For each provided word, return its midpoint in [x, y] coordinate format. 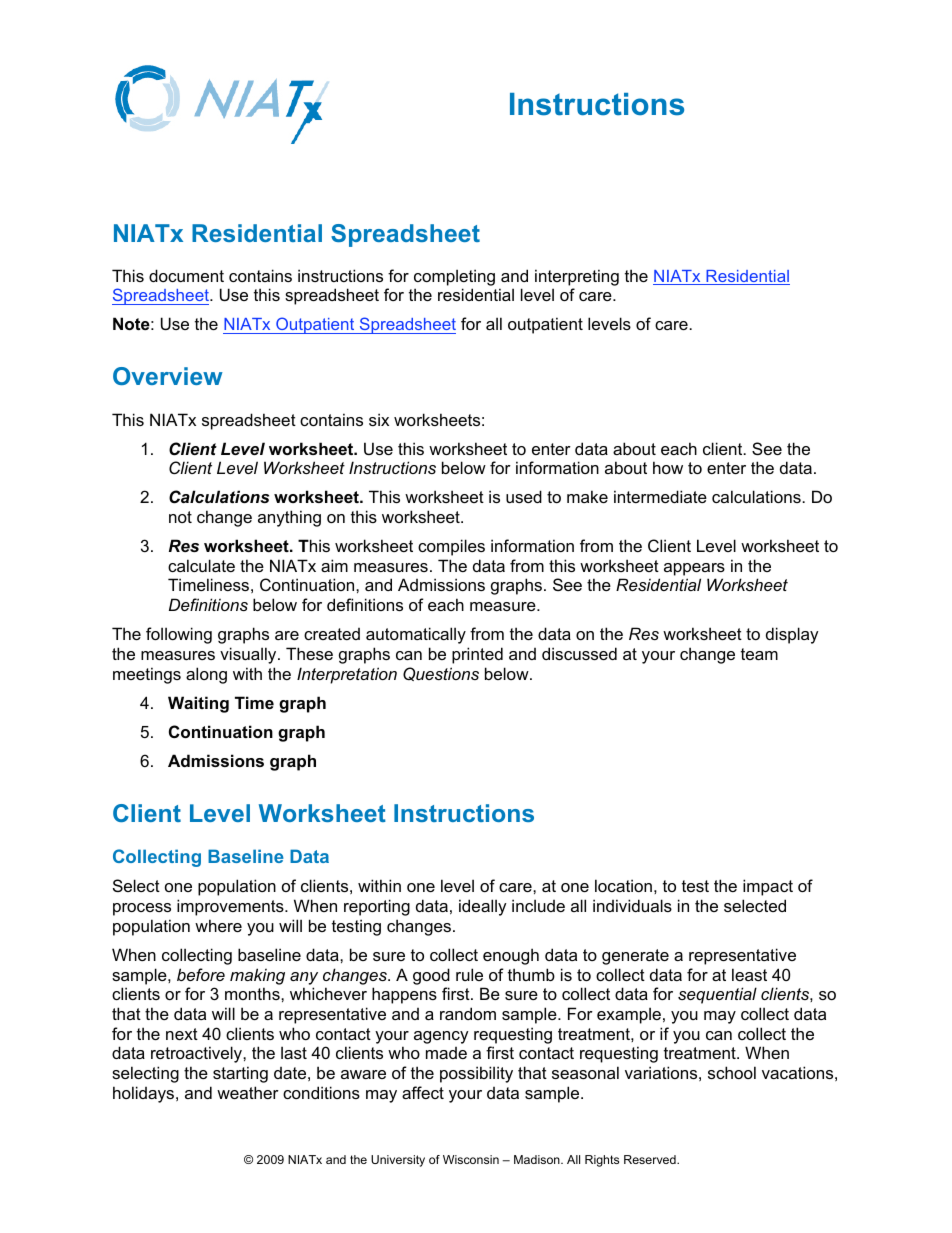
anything [289, 518]
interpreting [577, 277]
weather [248, 1092]
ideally [483, 907]
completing [454, 277]
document [186, 275]
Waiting [198, 704]
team [759, 654]
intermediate [660, 496]
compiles [451, 547]
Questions [441, 674]
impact [768, 887]
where [218, 925]
